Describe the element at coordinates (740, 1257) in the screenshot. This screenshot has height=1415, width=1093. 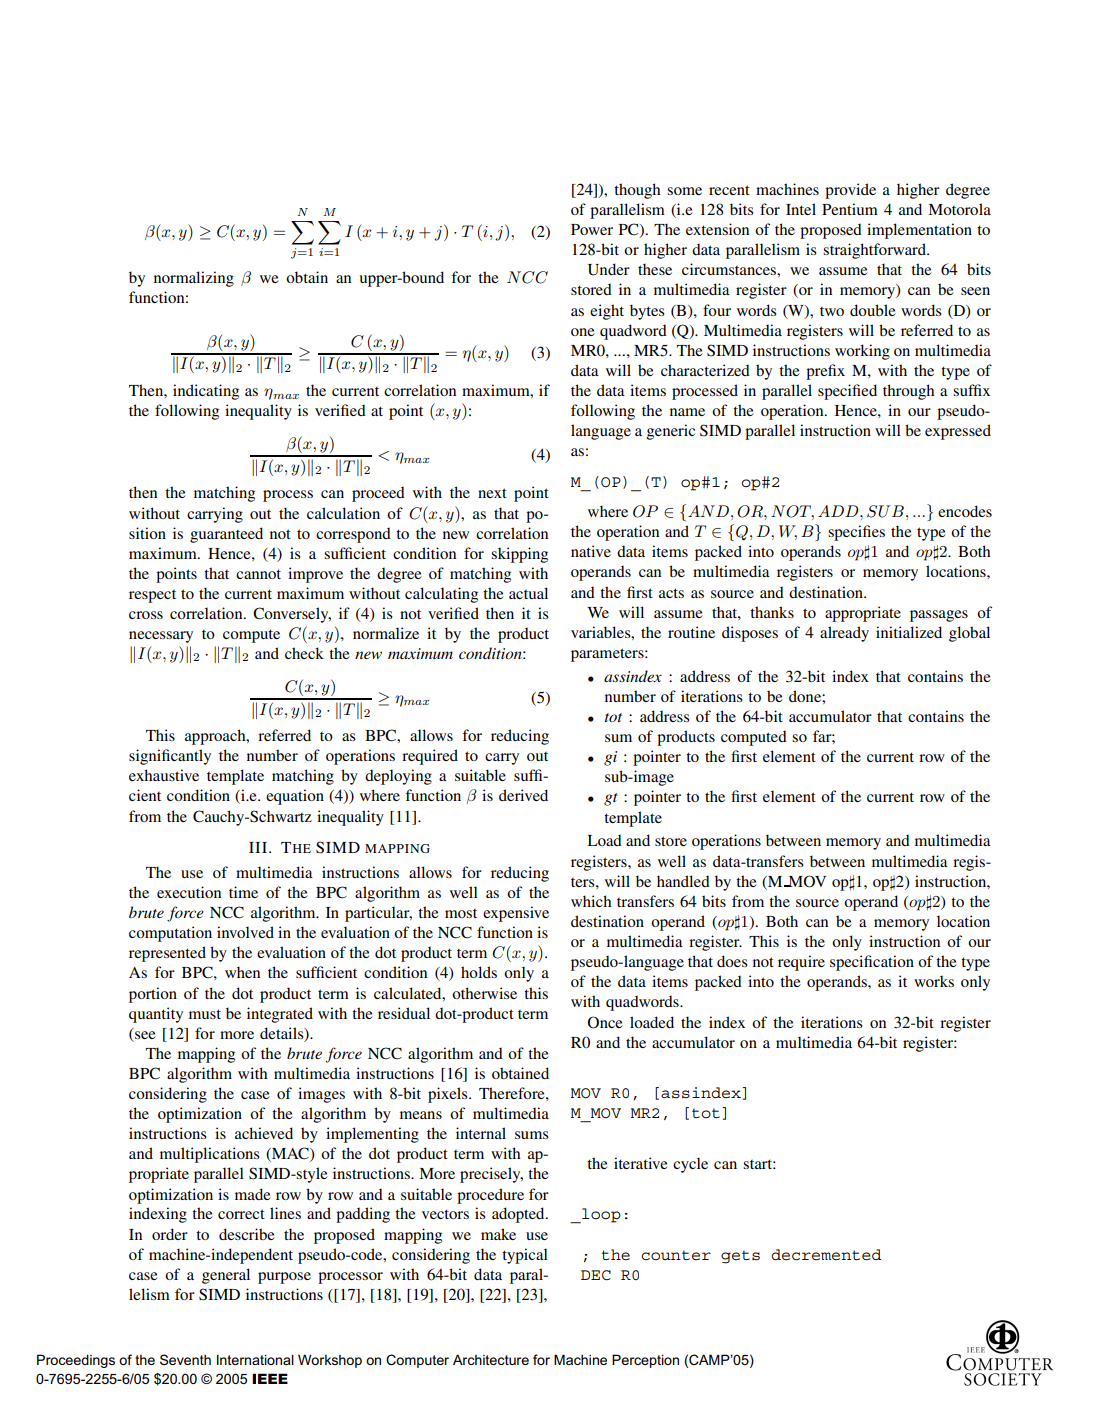
I see `gets` at that location.
